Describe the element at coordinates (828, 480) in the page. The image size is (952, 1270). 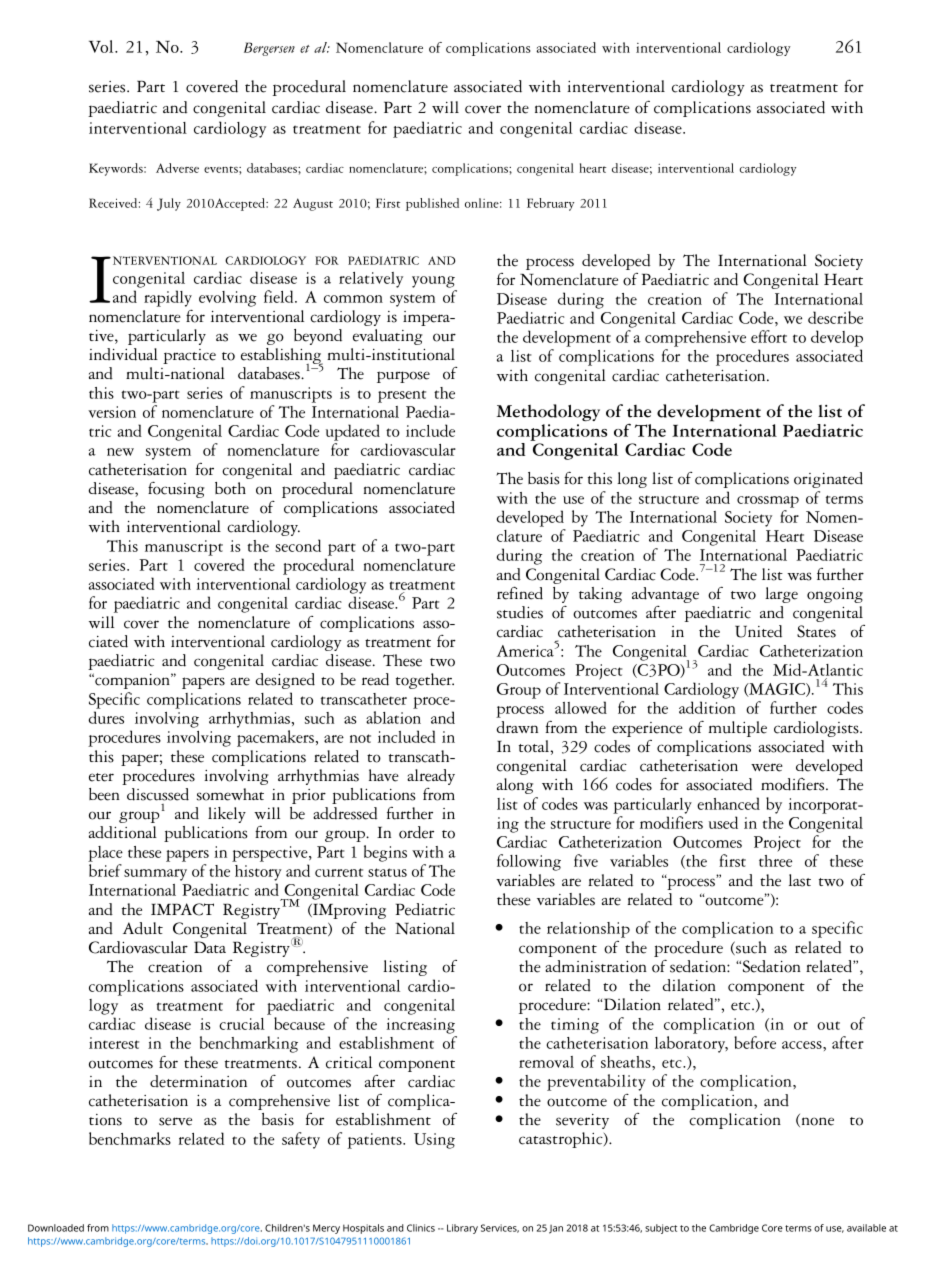
I see `originated` at that location.
